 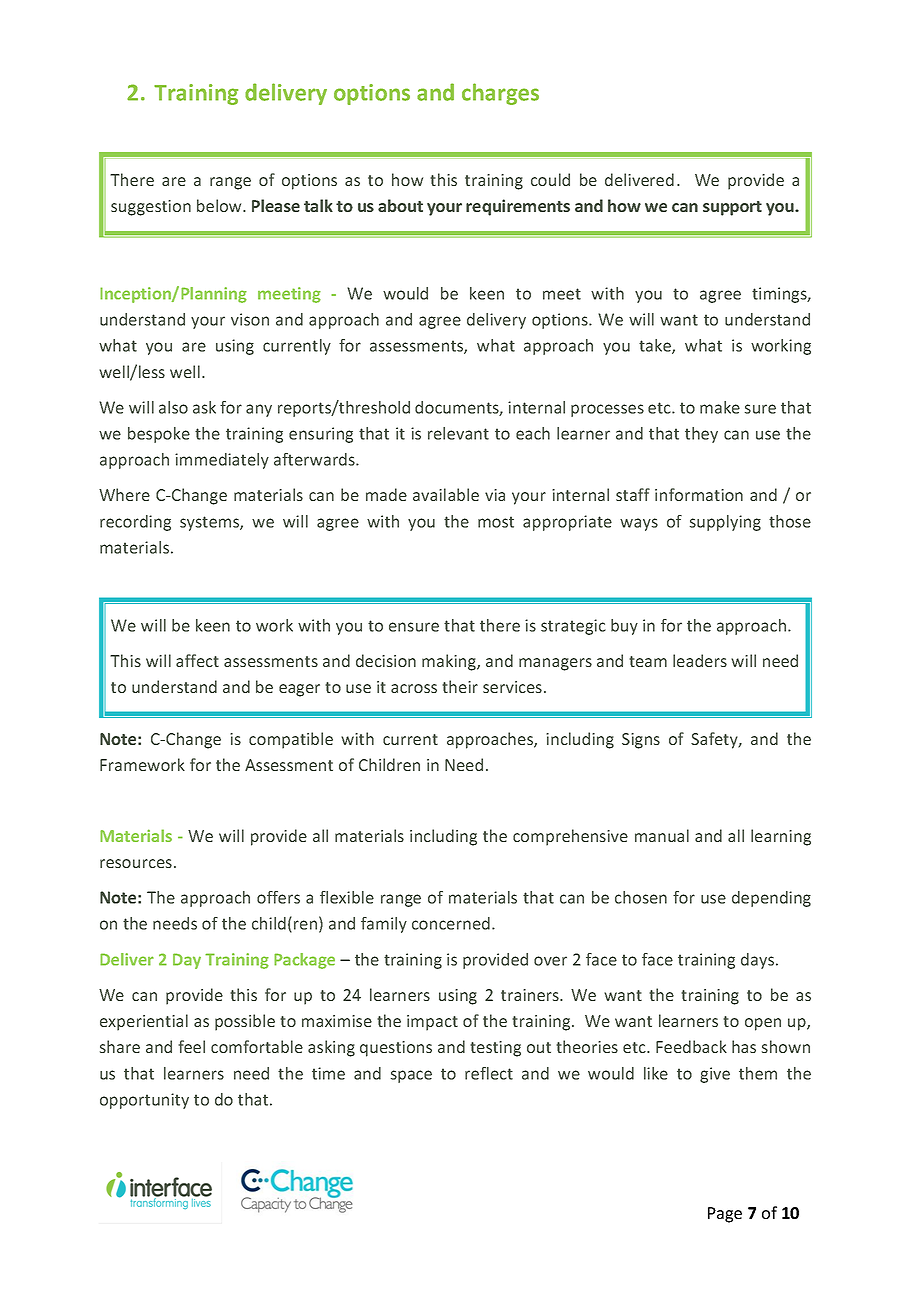 I want to click on their, so click(x=460, y=686).
